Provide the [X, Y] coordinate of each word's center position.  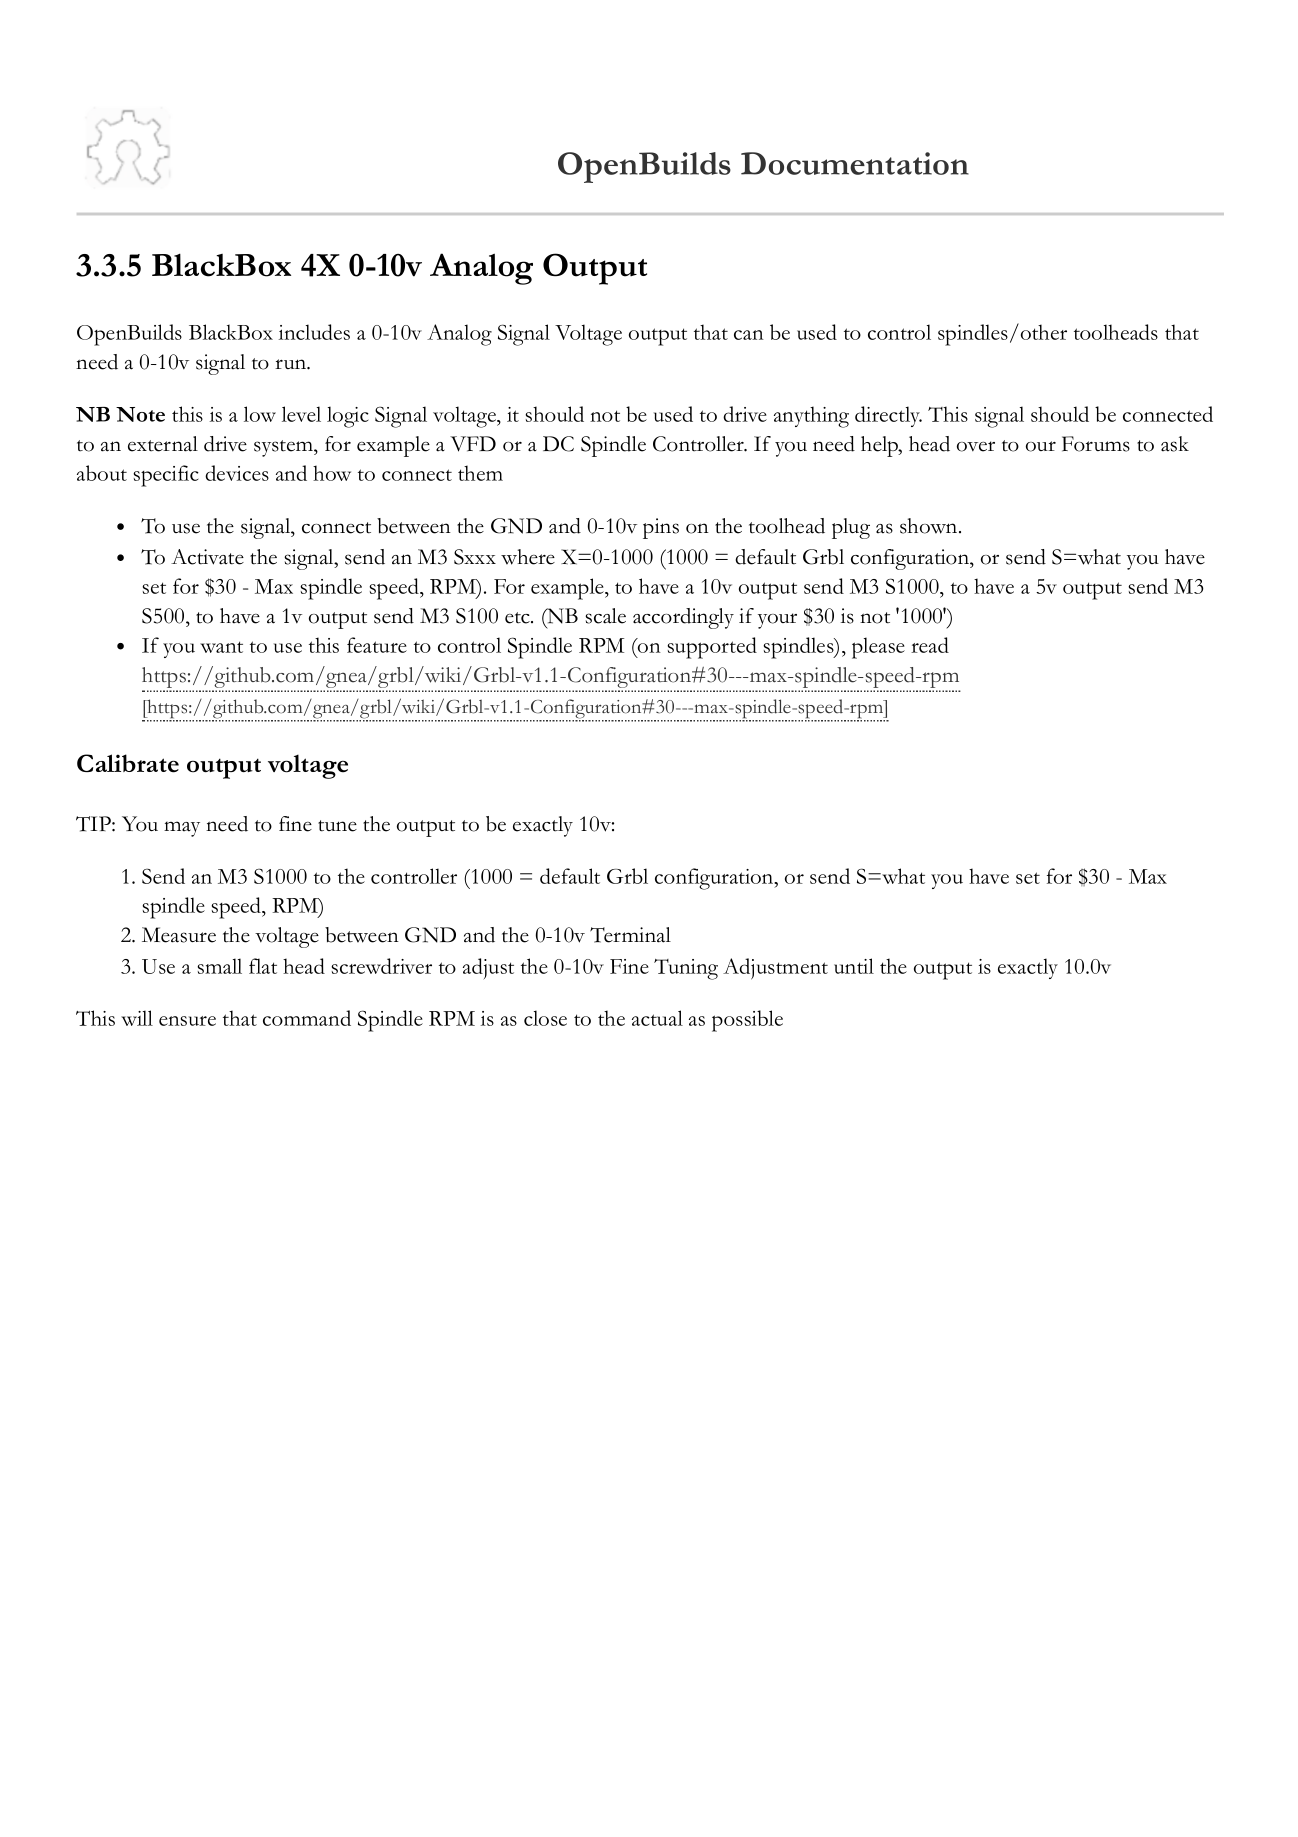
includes [314, 332]
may [182, 829]
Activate [207, 557]
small [219, 966]
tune [337, 826]
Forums [1096, 444]
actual [657, 1018]
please [878, 648]
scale [605, 616]
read [930, 645]
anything [811, 417]
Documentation [855, 163]
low [260, 414]
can [749, 335]
